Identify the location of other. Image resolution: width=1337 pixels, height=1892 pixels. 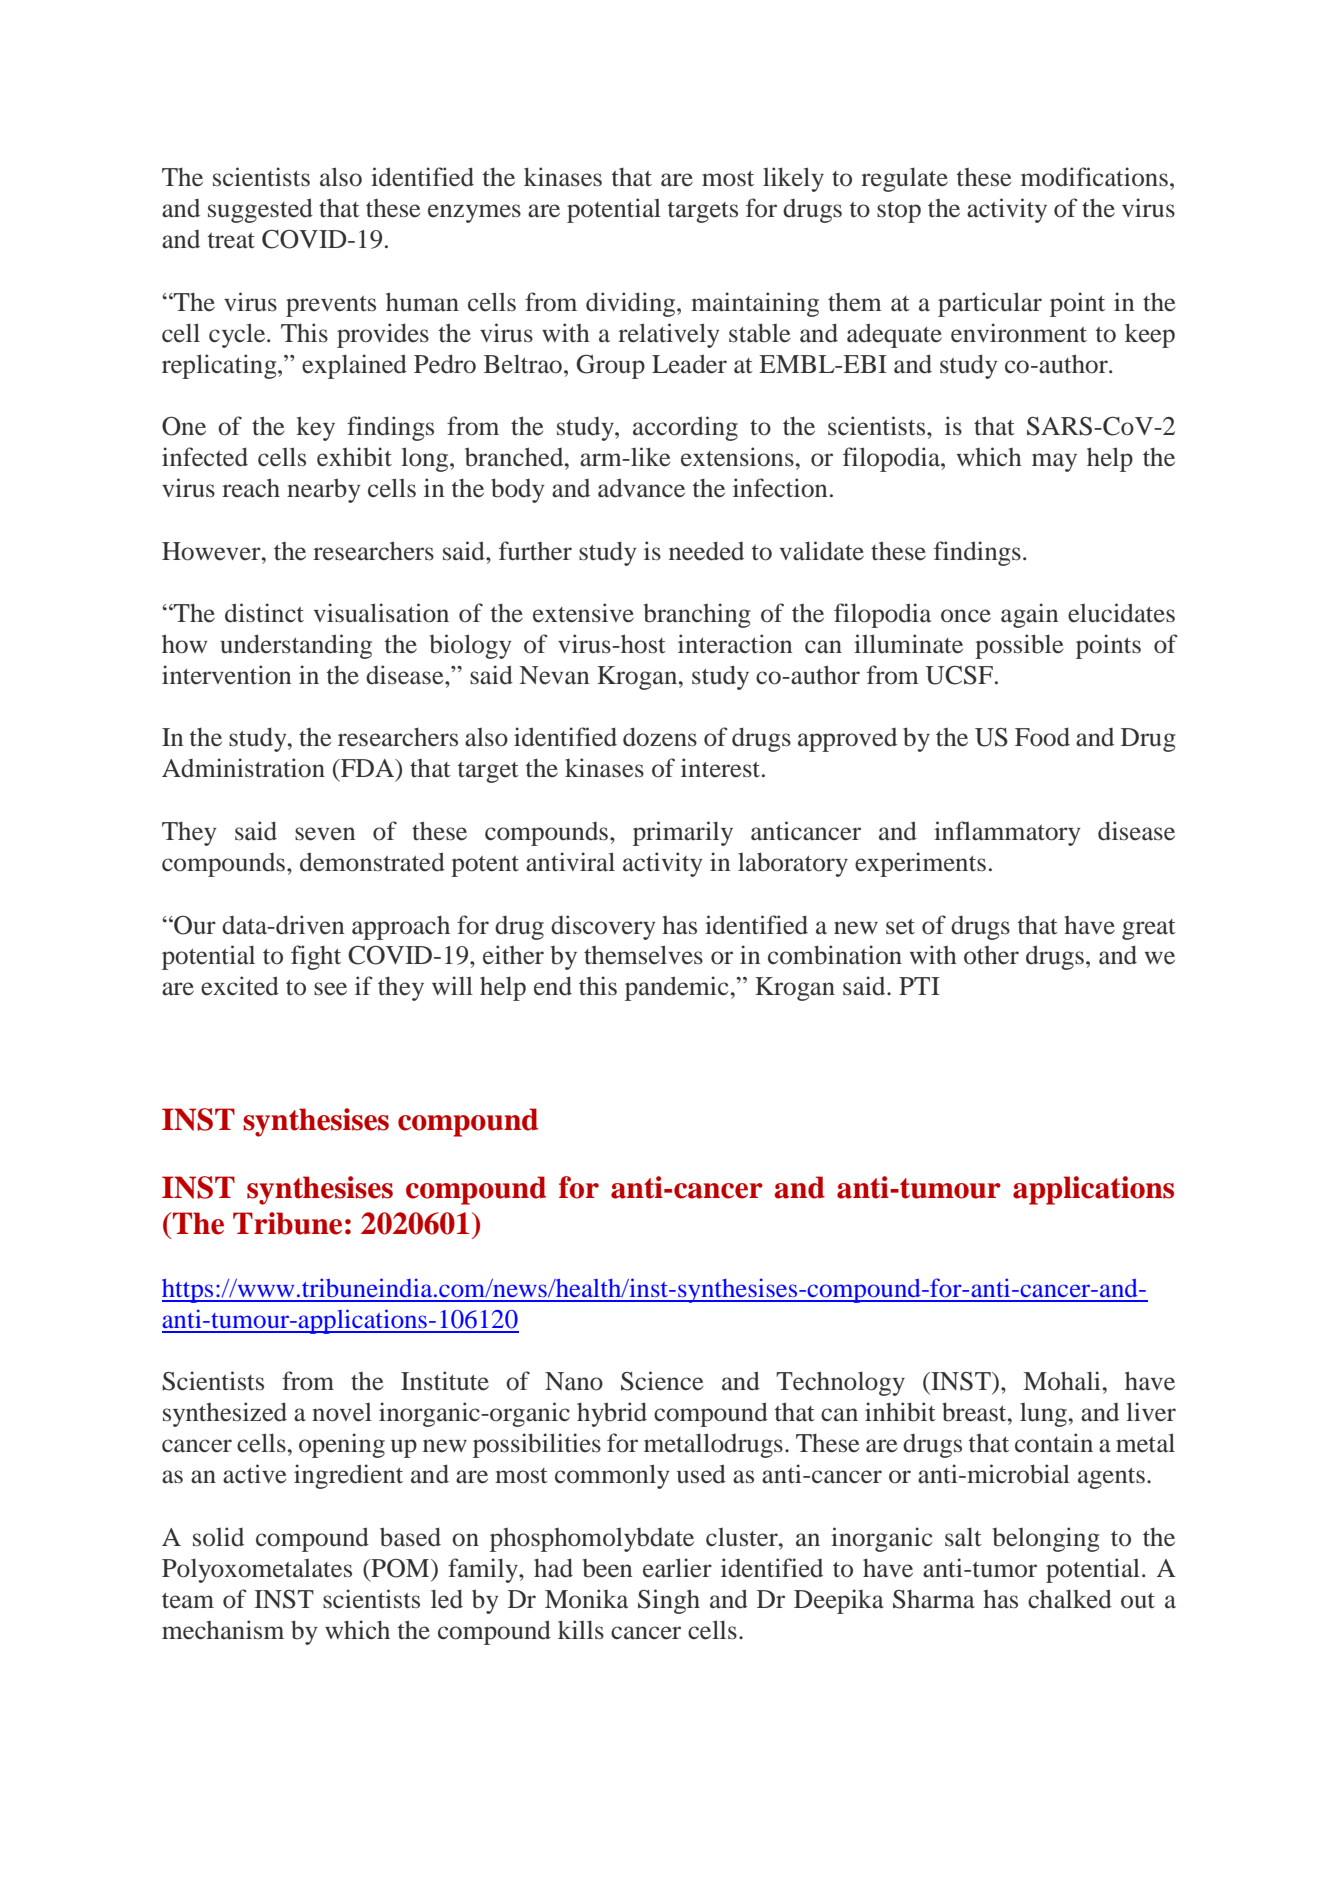
(991, 955).
